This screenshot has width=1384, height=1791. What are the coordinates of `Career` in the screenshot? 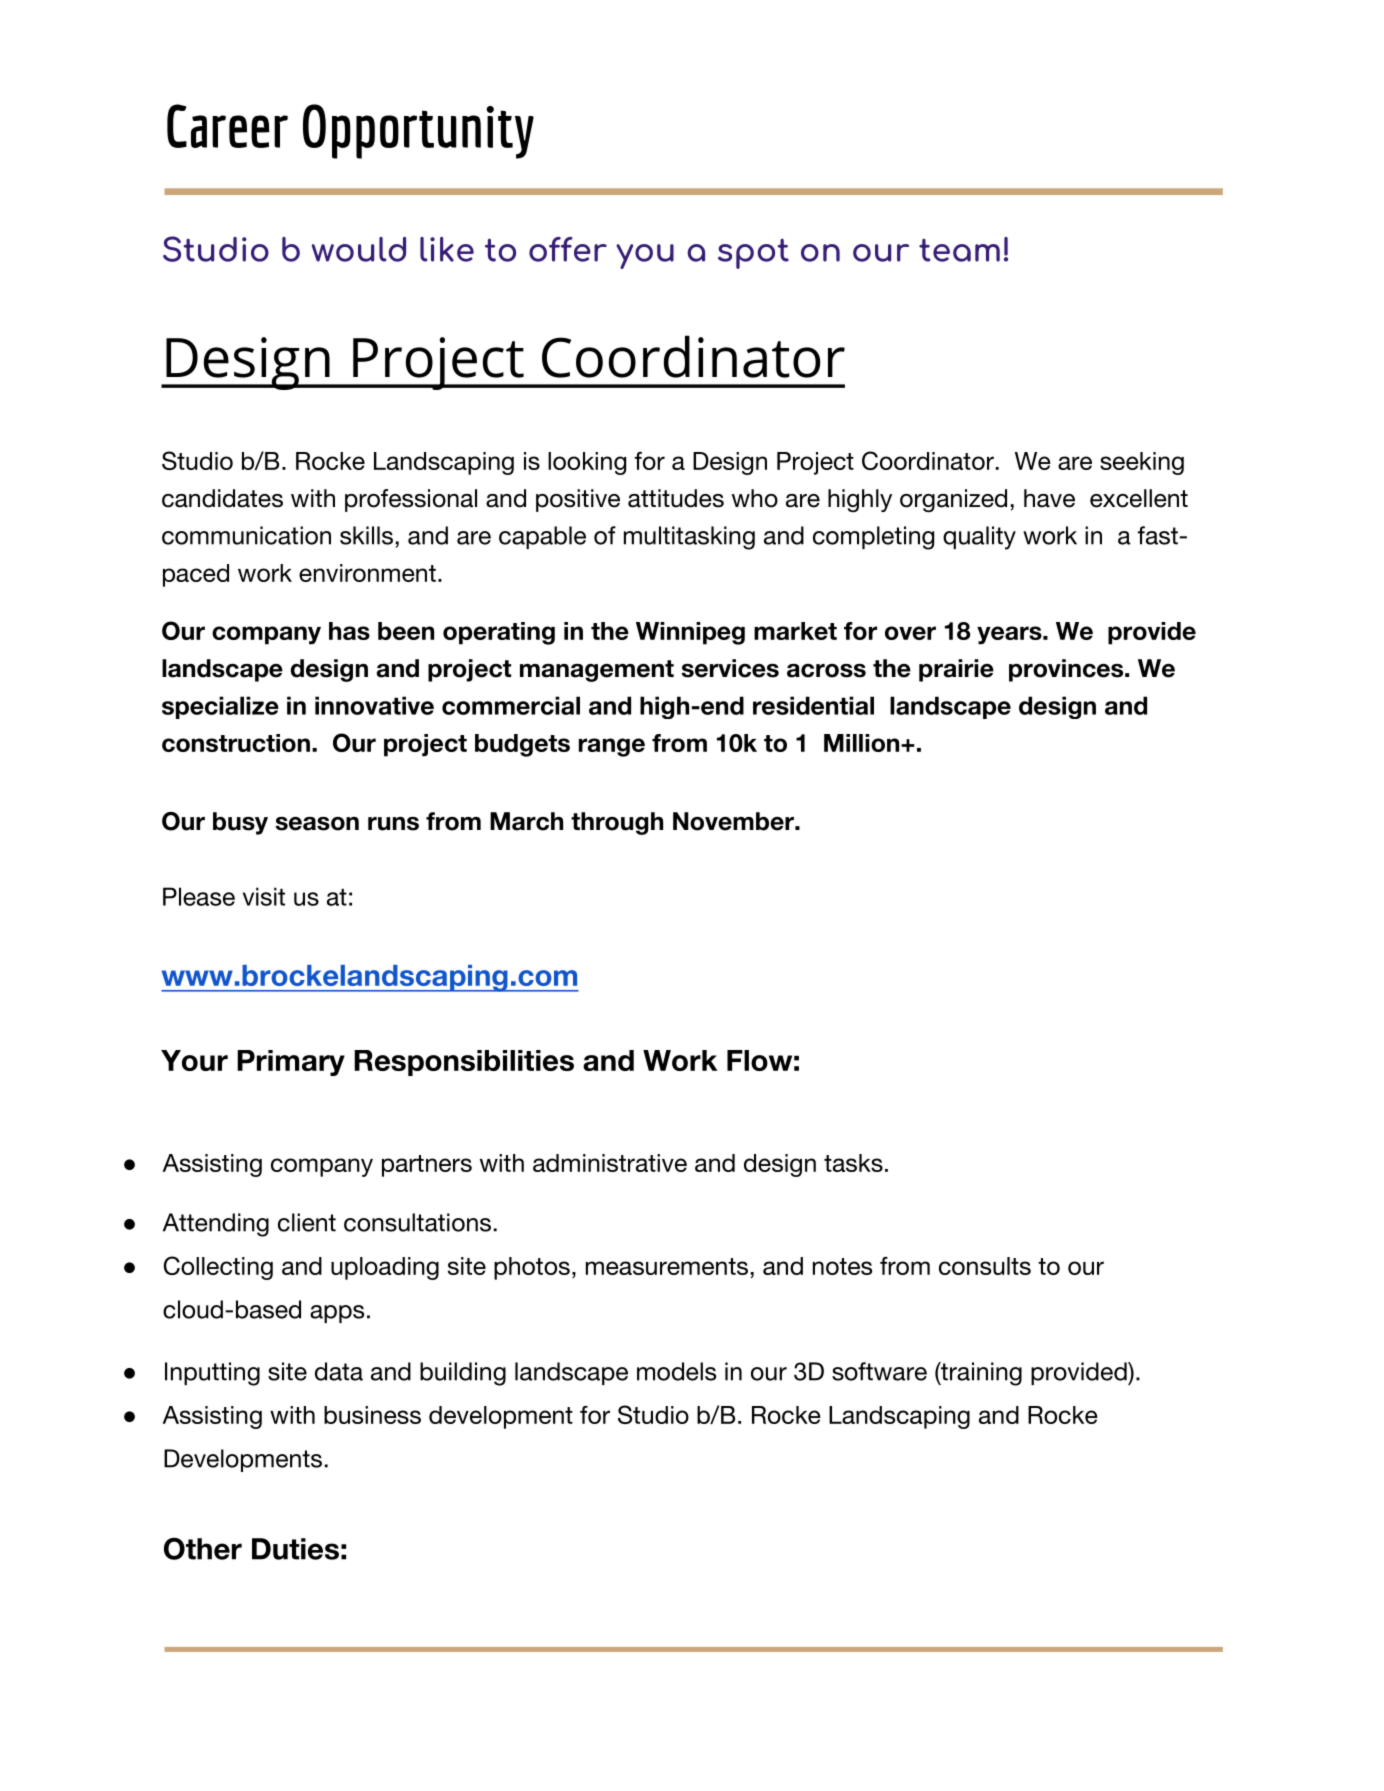 It's located at (227, 126).
